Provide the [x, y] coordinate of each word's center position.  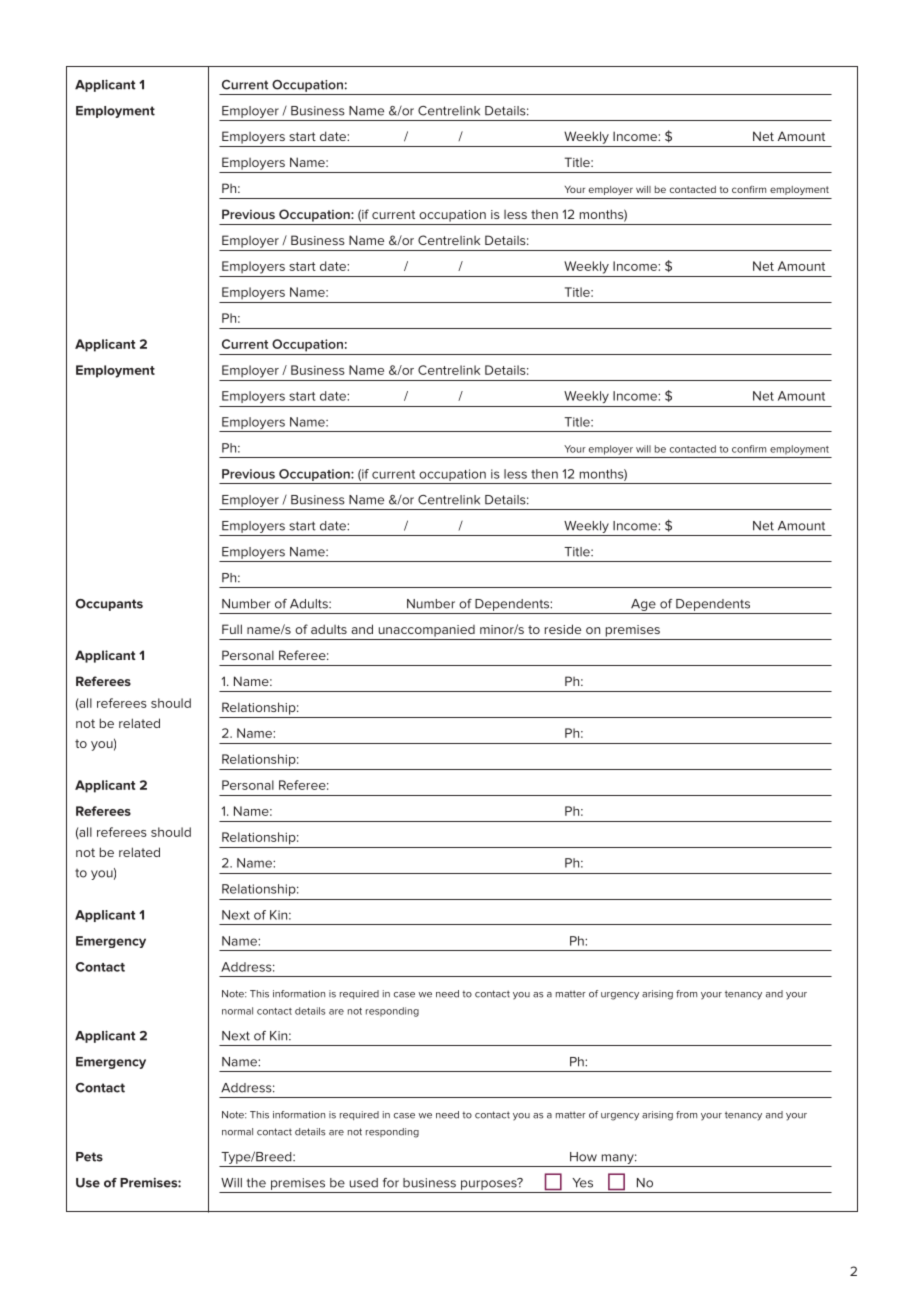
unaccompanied [427, 631]
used [364, 1183]
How [583, 1157]
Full [232, 629]
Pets [89, 1157]
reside [563, 629]
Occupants [109, 605]
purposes [490, 1184]
